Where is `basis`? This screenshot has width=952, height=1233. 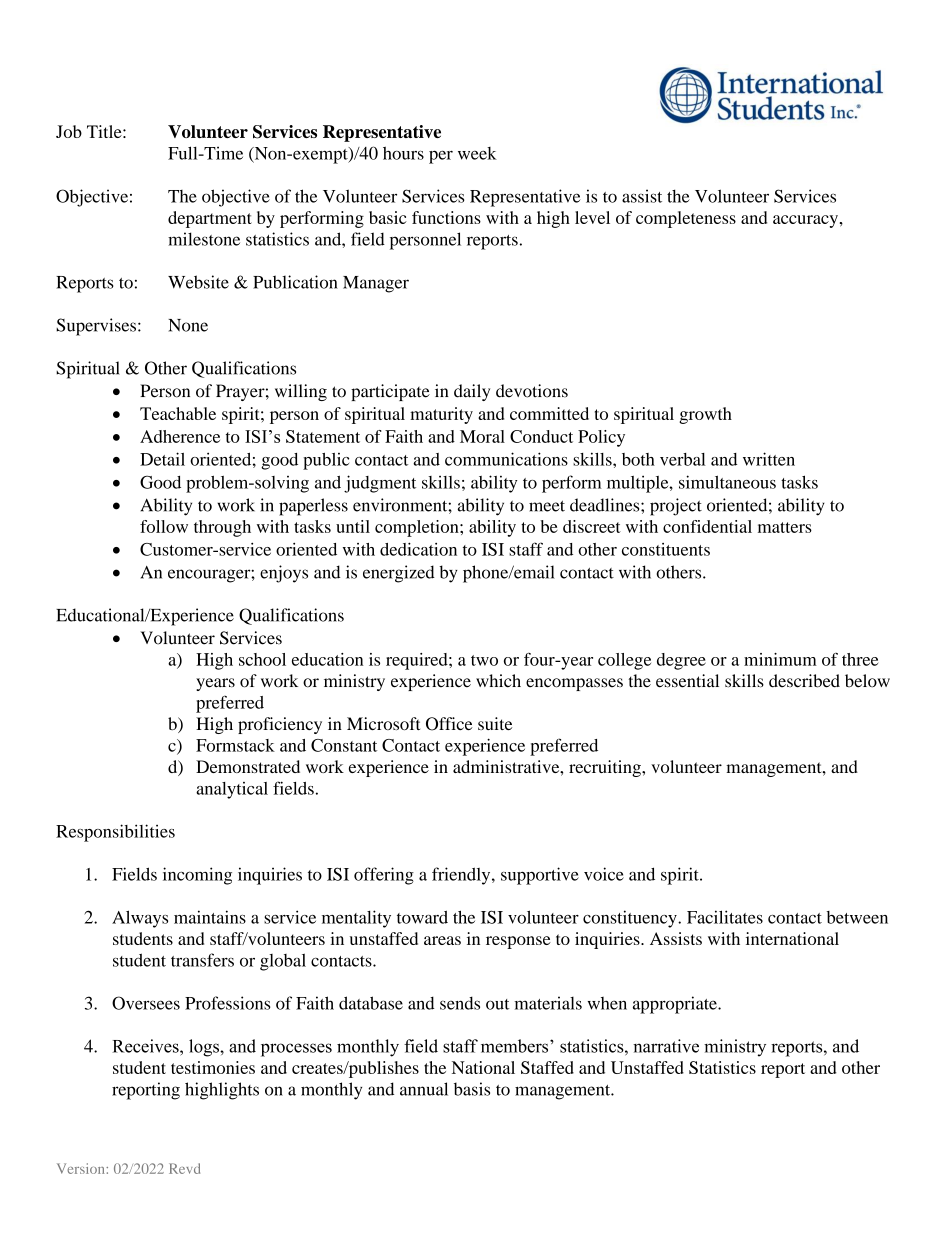
basis is located at coordinates (472, 1089).
